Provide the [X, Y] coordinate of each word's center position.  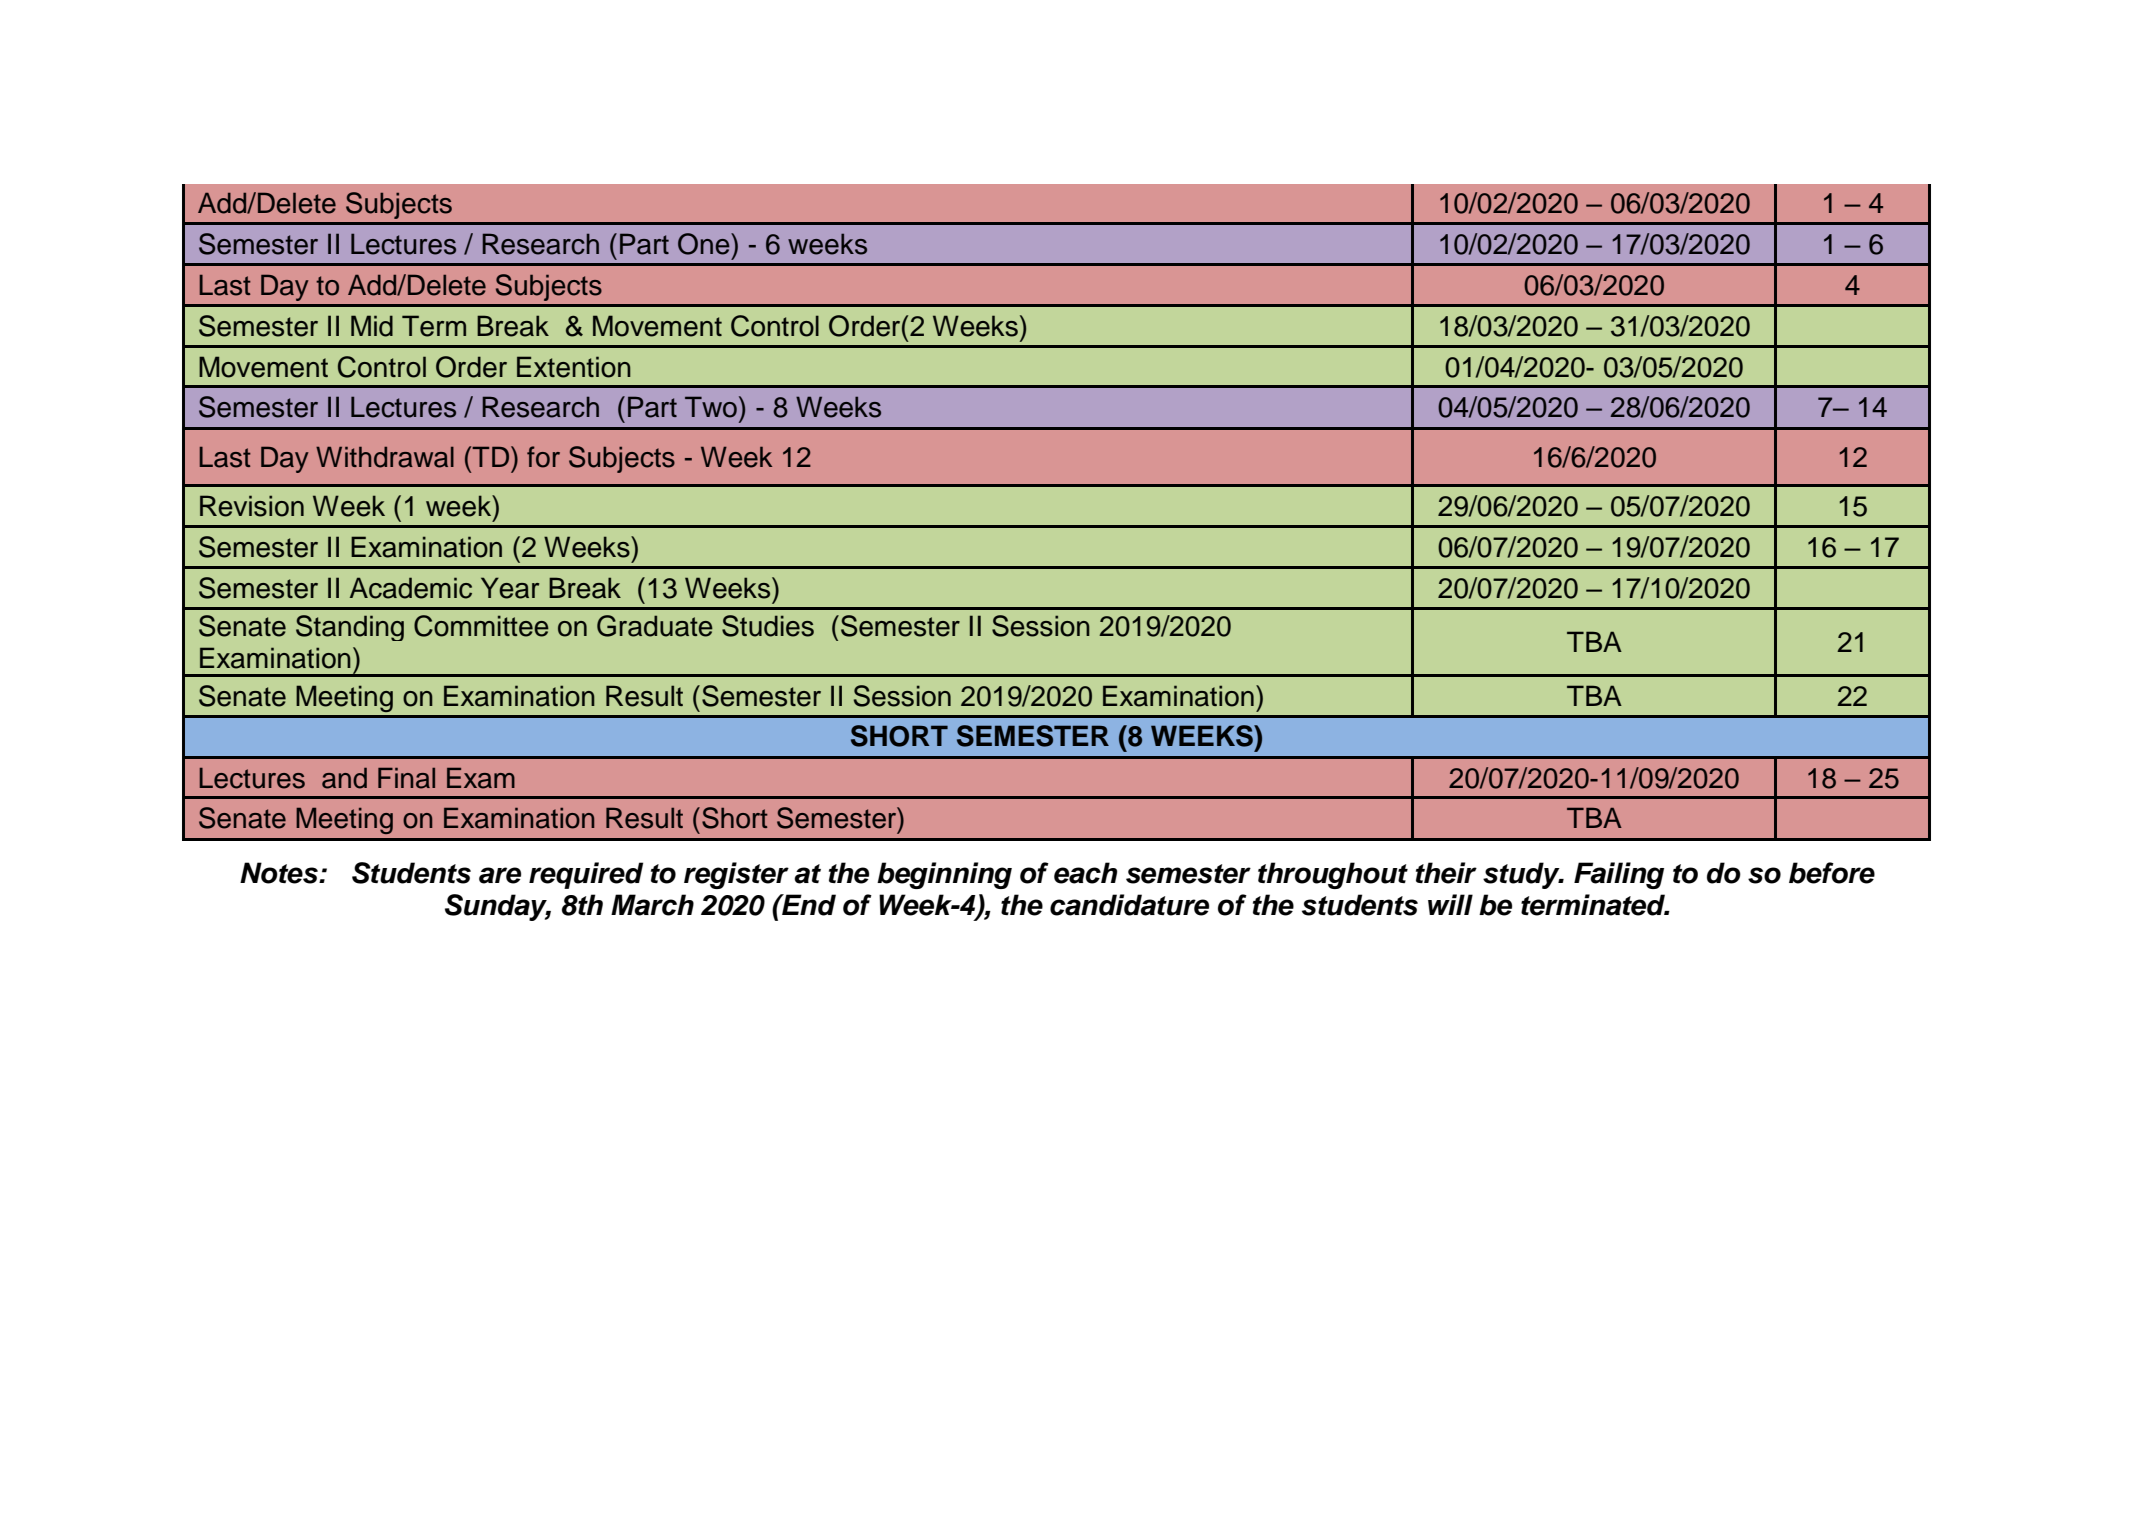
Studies [768, 626]
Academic [411, 588]
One [705, 244]
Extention [574, 367]
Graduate [655, 626]
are [500, 875]
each [1085, 873]
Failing [1619, 875]
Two [711, 407]
